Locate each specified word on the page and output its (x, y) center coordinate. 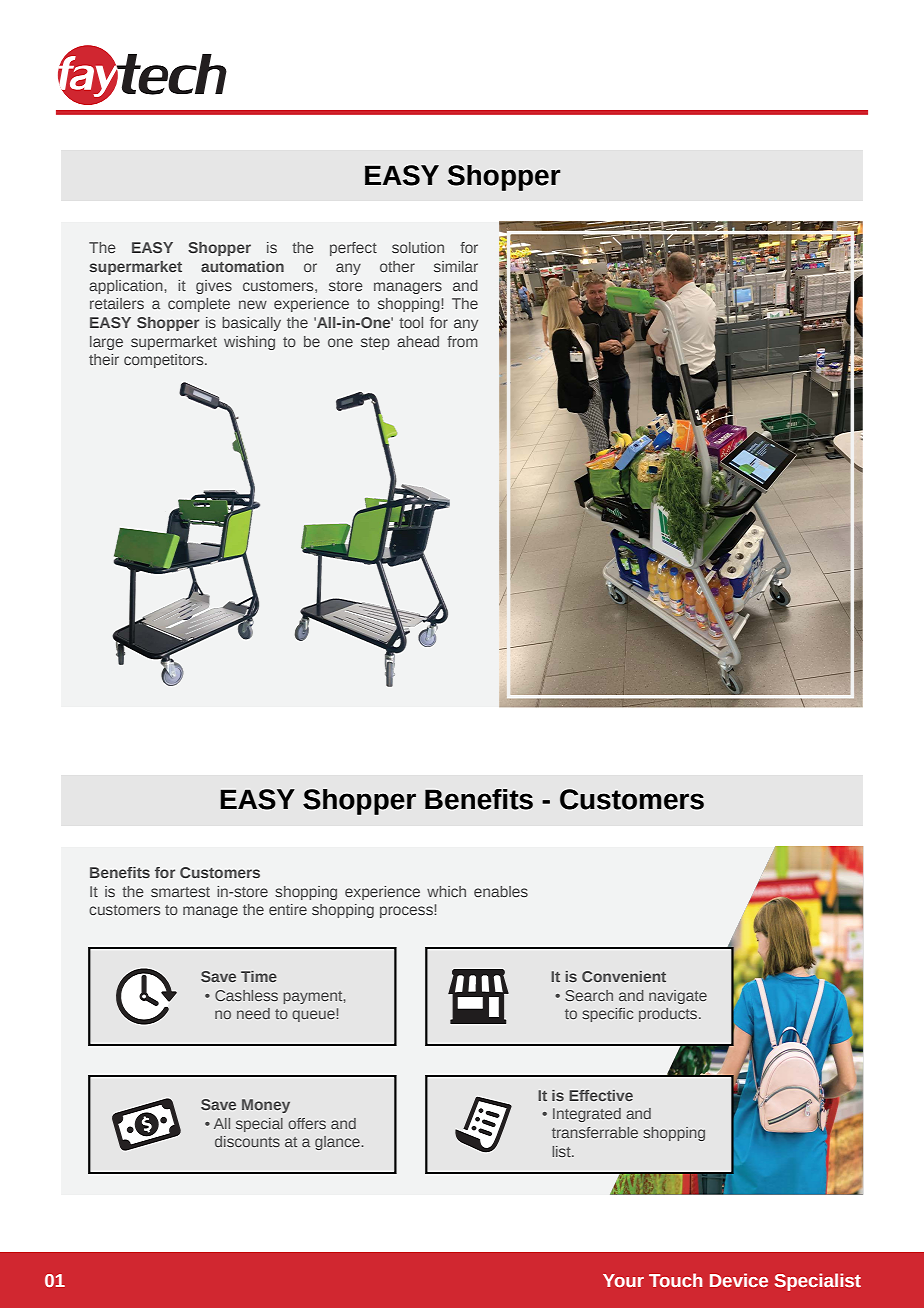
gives (214, 287)
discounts (247, 1141)
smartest (180, 892)
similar (456, 266)
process (407, 911)
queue (314, 1016)
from (462, 341)
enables (501, 891)
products (669, 1015)
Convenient (624, 976)
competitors (165, 361)
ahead (418, 341)
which (446, 891)
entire (288, 909)
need (253, 1013)
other (397, 266)
